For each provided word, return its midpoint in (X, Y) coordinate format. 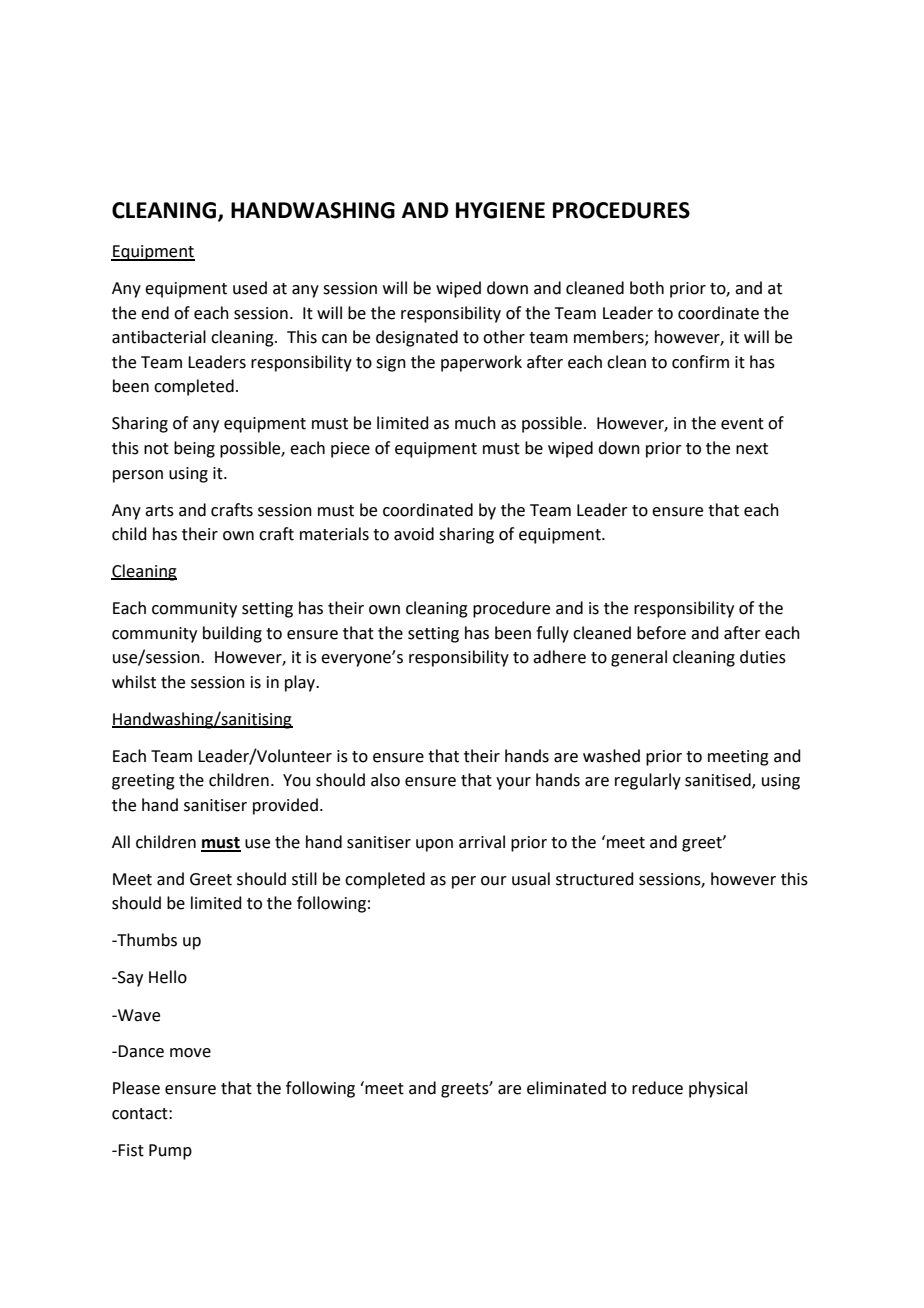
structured (595, 879)
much (475, 423)
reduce (657, 1088)
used (250, 288)
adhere (559, 657)
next (752, 449)
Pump (170, 1152)
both (647, 288)
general (639, 658)
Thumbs (146, 940)
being (194, 449)
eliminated (566, 1088)
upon (434, 845)
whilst (134, 682)
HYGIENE (500, 210)
